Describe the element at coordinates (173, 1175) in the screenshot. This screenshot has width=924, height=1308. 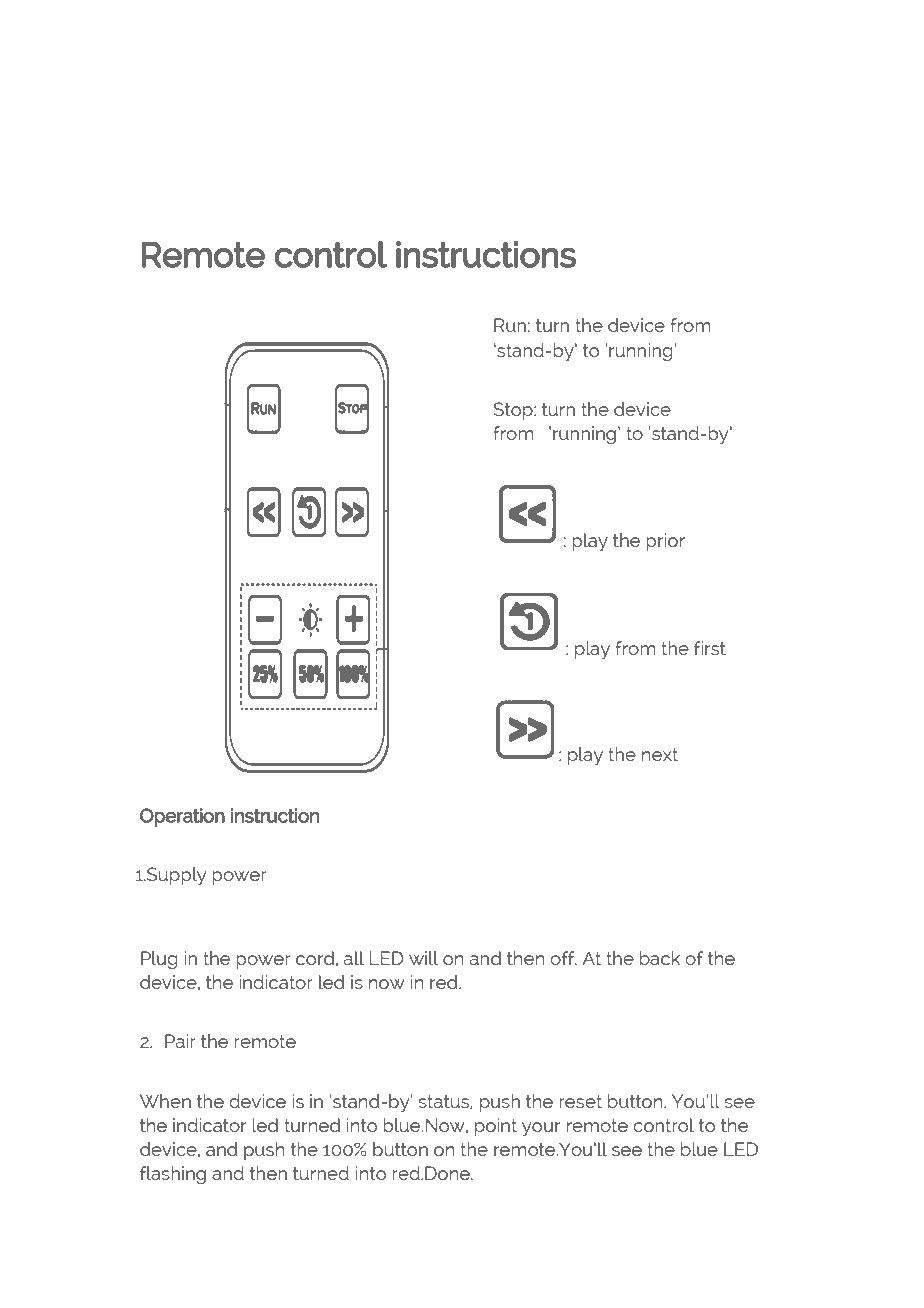
I see `flashing` at that location.
